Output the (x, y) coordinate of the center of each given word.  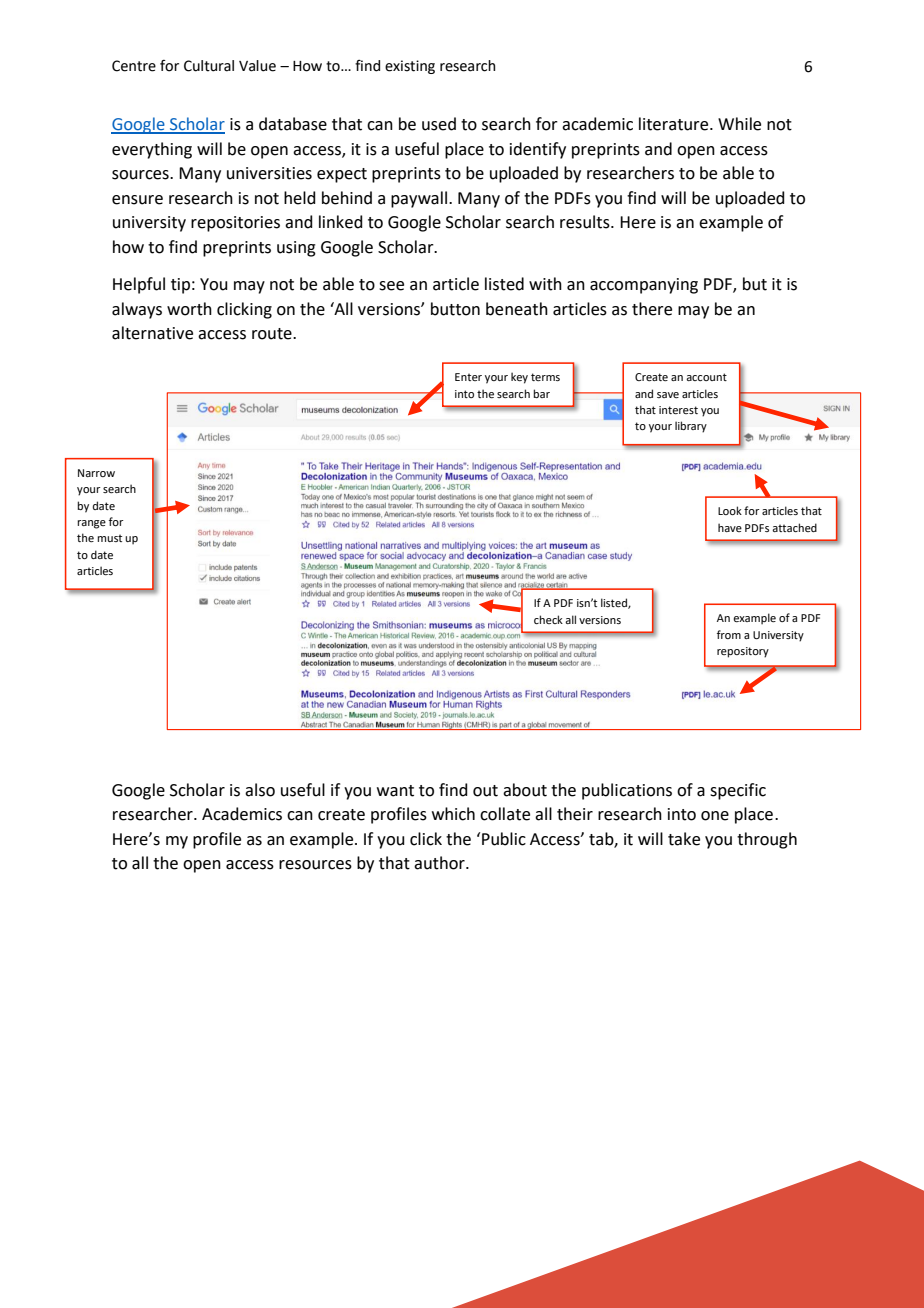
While (739, 124)
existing (410, 67)
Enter (468, 377)
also (260, 790)
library (691, 427)
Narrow (96, 473)
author (440, 863)
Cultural (209, 66)
